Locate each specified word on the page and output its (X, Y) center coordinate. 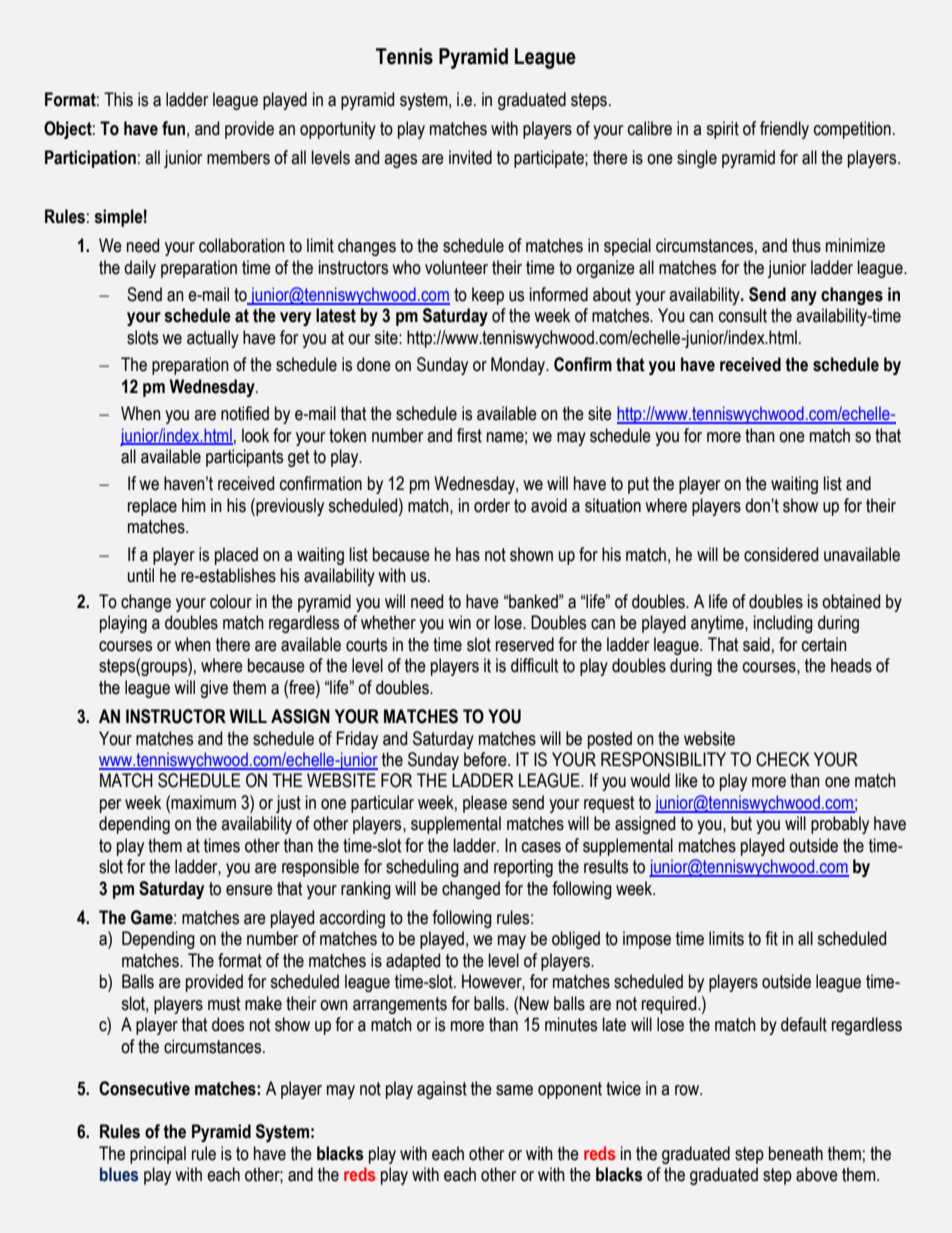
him (194, 505)
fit (771, 938)
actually (213, 339)
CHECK (783, 759)
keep (488, 296)
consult (743, 315)
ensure (249, 890)
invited (470, 157)
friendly (784, 130)
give (214, 689)
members (238, 157)
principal (158, 1155)
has (468, 554)
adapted (413, 962)
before (486, 759)
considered (781, 554)
